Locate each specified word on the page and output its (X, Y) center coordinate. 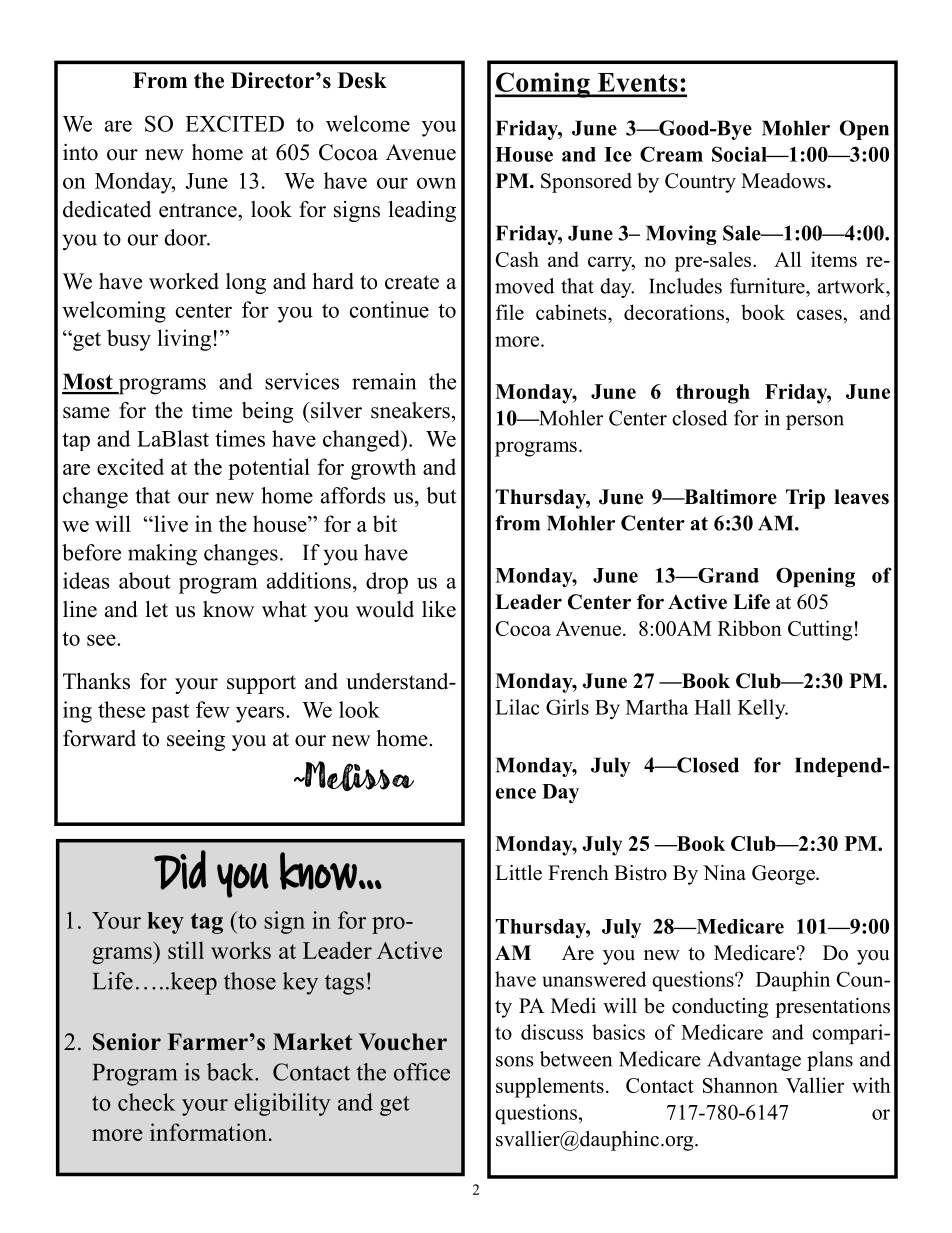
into (80, 152)
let (156, 609)
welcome (368, 123)
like (439, 609)
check (147, 1102)
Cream (671, 154)
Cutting (820, 630)
